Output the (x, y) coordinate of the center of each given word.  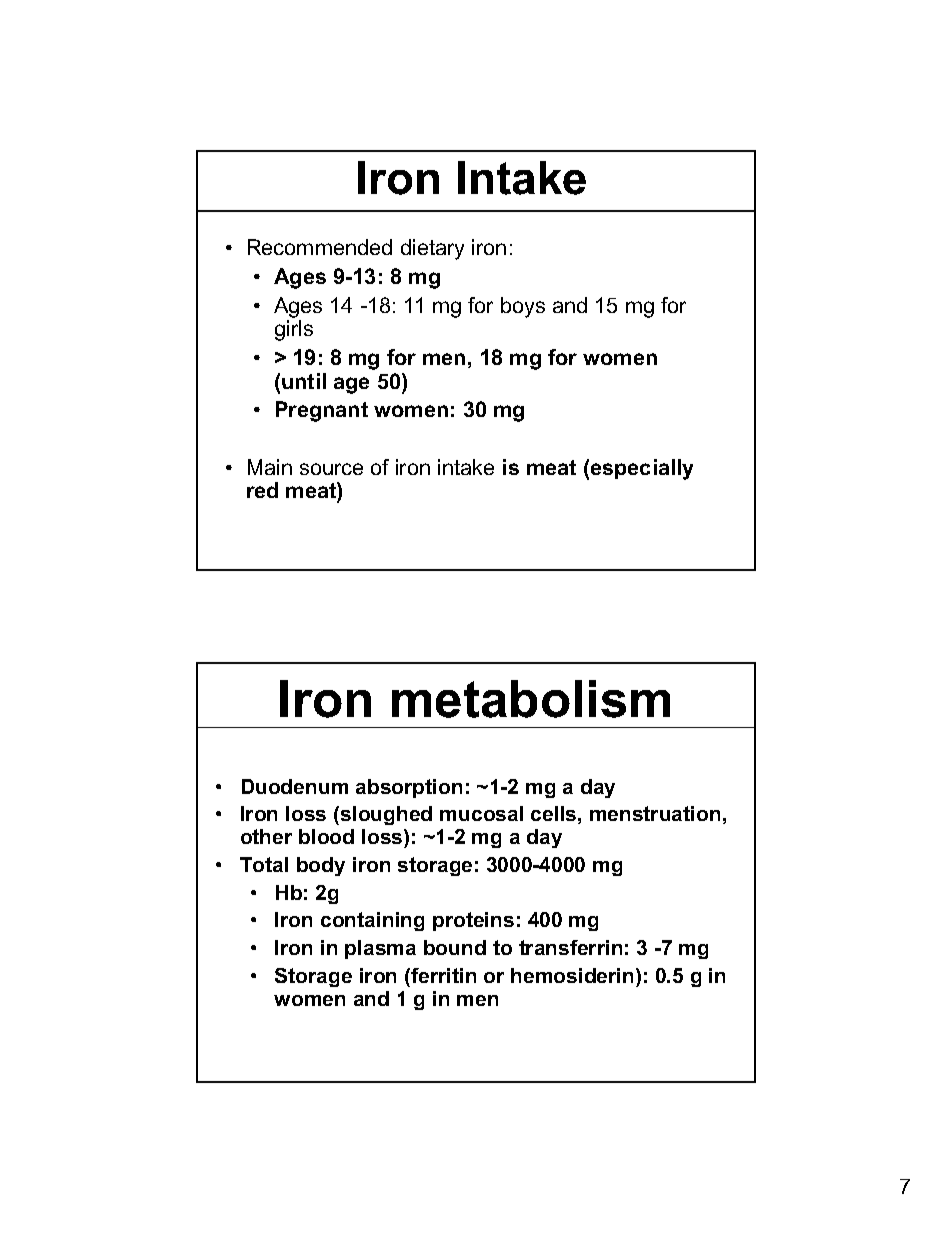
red (262, 490)
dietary (432, 249)
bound (455, 947)
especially (642, 469)
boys (523, 307)
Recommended (320, 247)
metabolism (531, 699)
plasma (380, 949)
